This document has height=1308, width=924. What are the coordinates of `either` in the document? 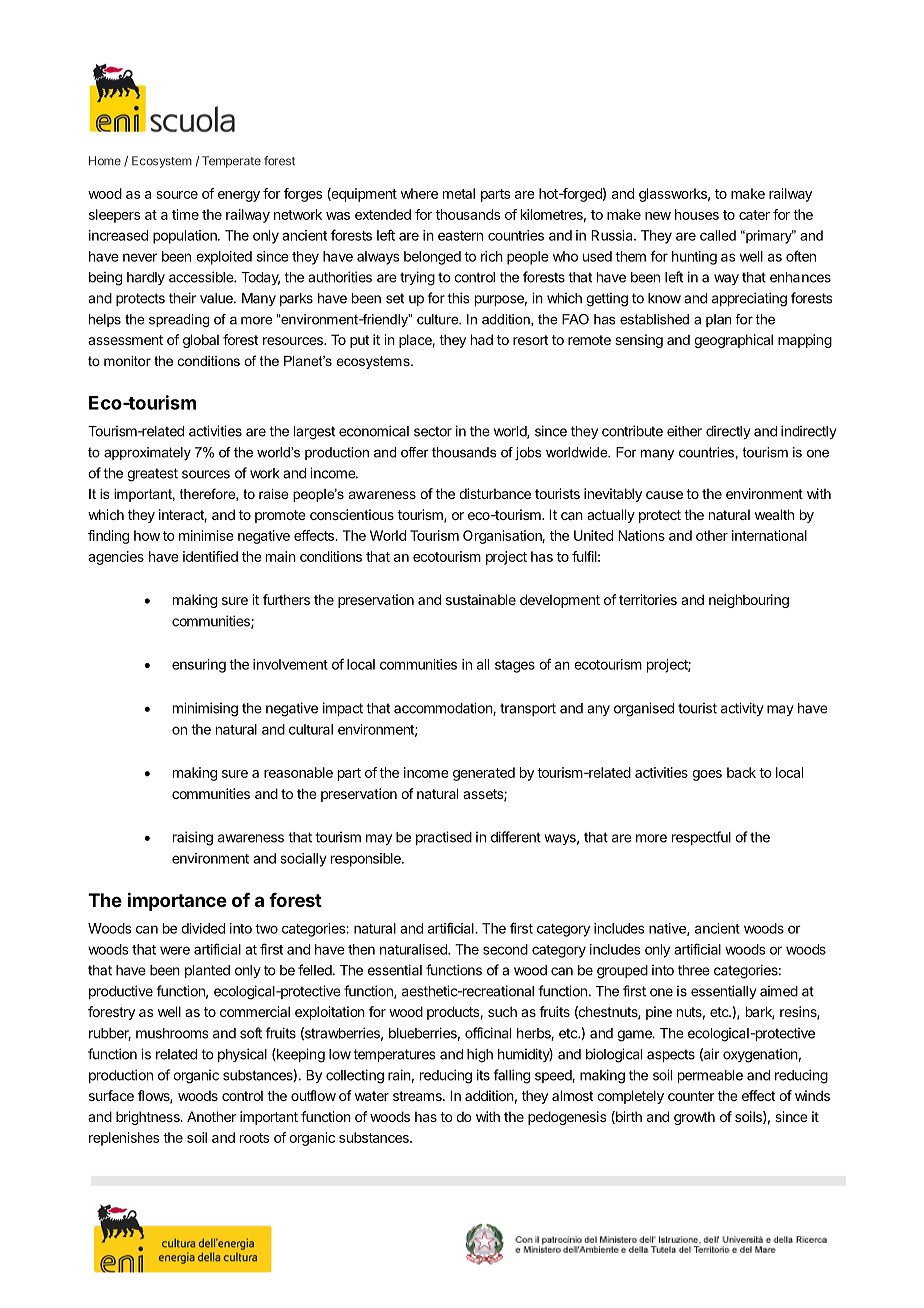 It's located at (684, 431).
